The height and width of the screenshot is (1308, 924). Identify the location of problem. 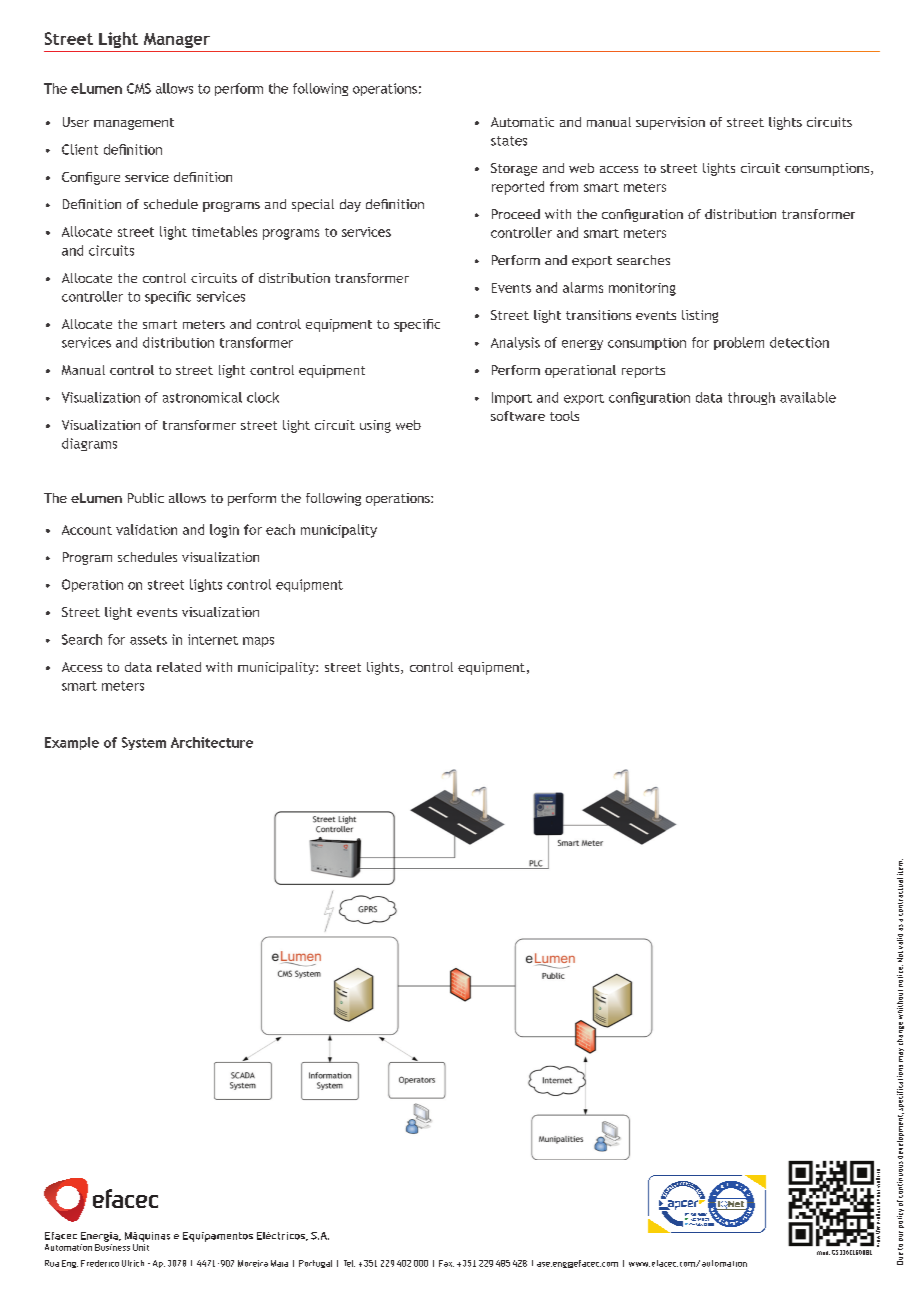
(739, 343).
